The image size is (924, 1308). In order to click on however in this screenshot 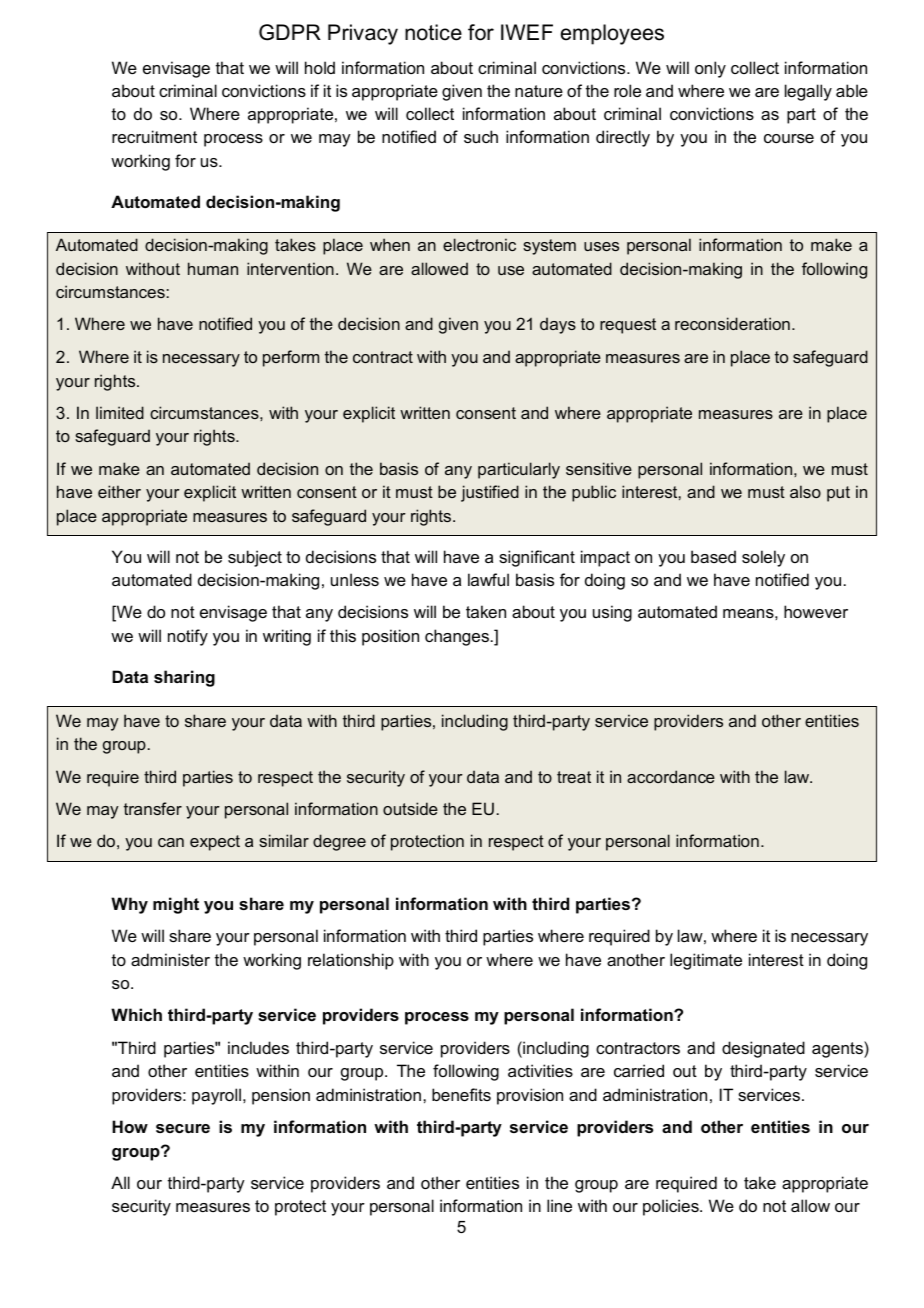, I will do `click(816, 611)`.
